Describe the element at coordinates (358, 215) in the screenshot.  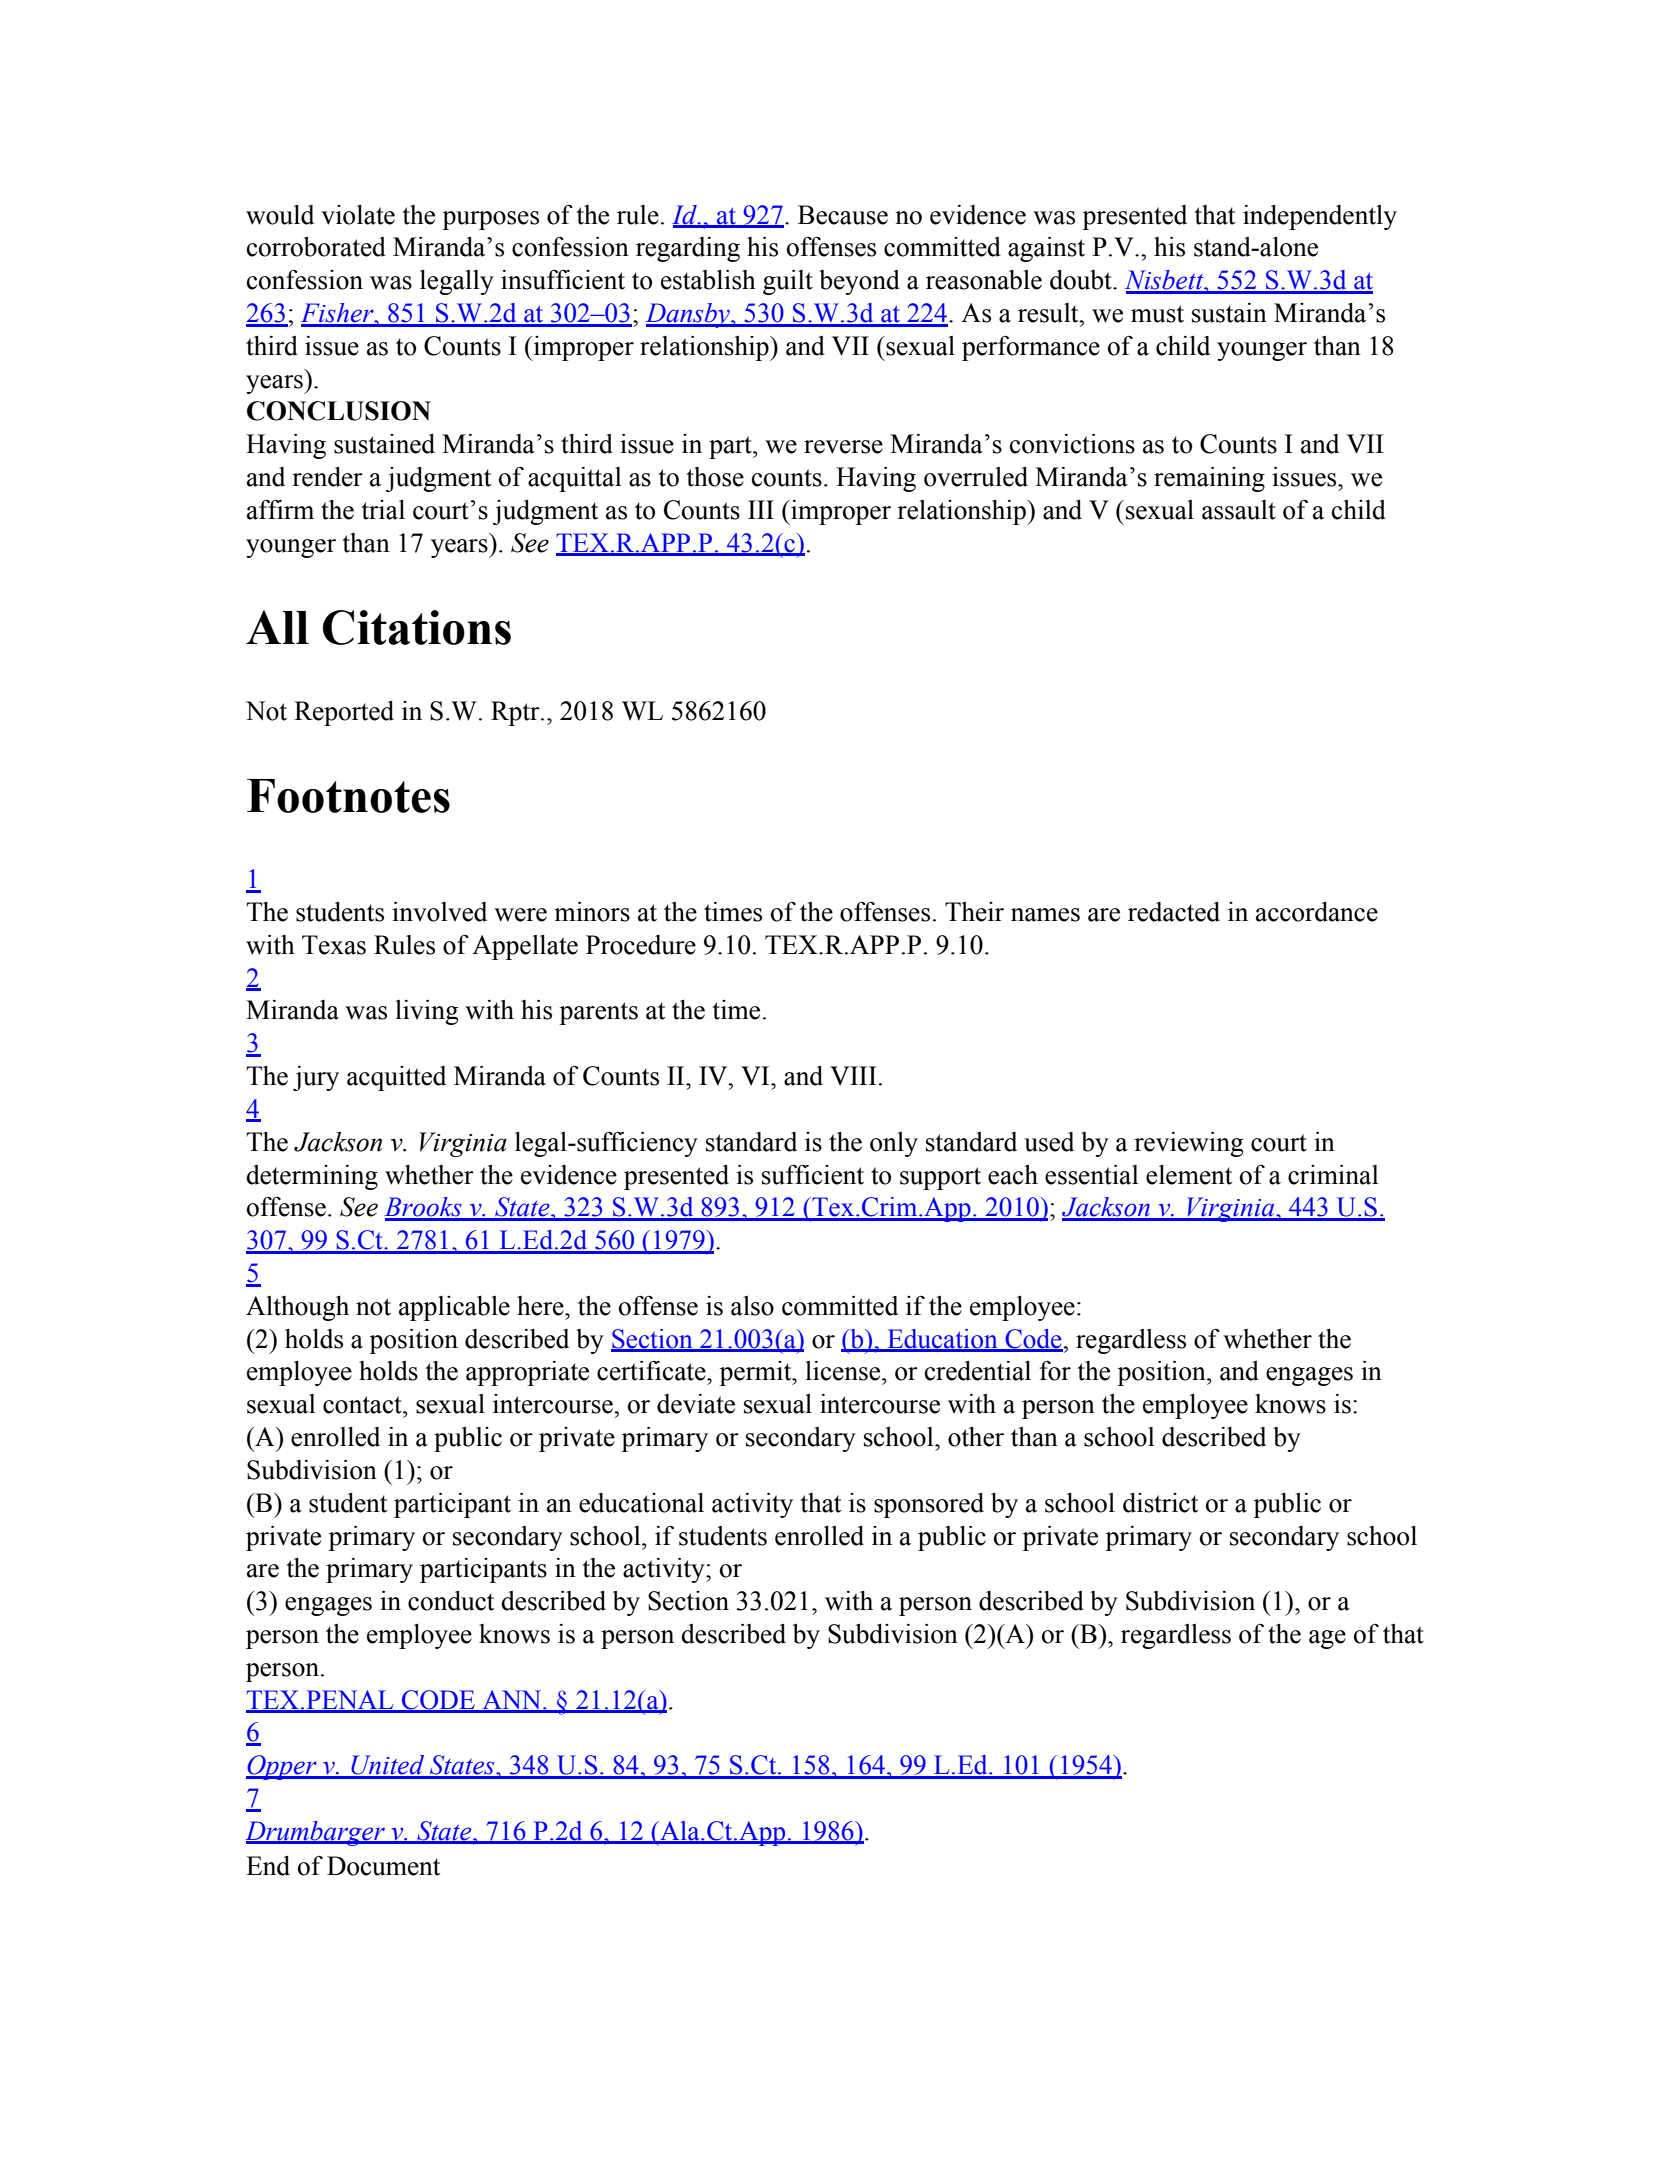
I see `violate` at that location.
